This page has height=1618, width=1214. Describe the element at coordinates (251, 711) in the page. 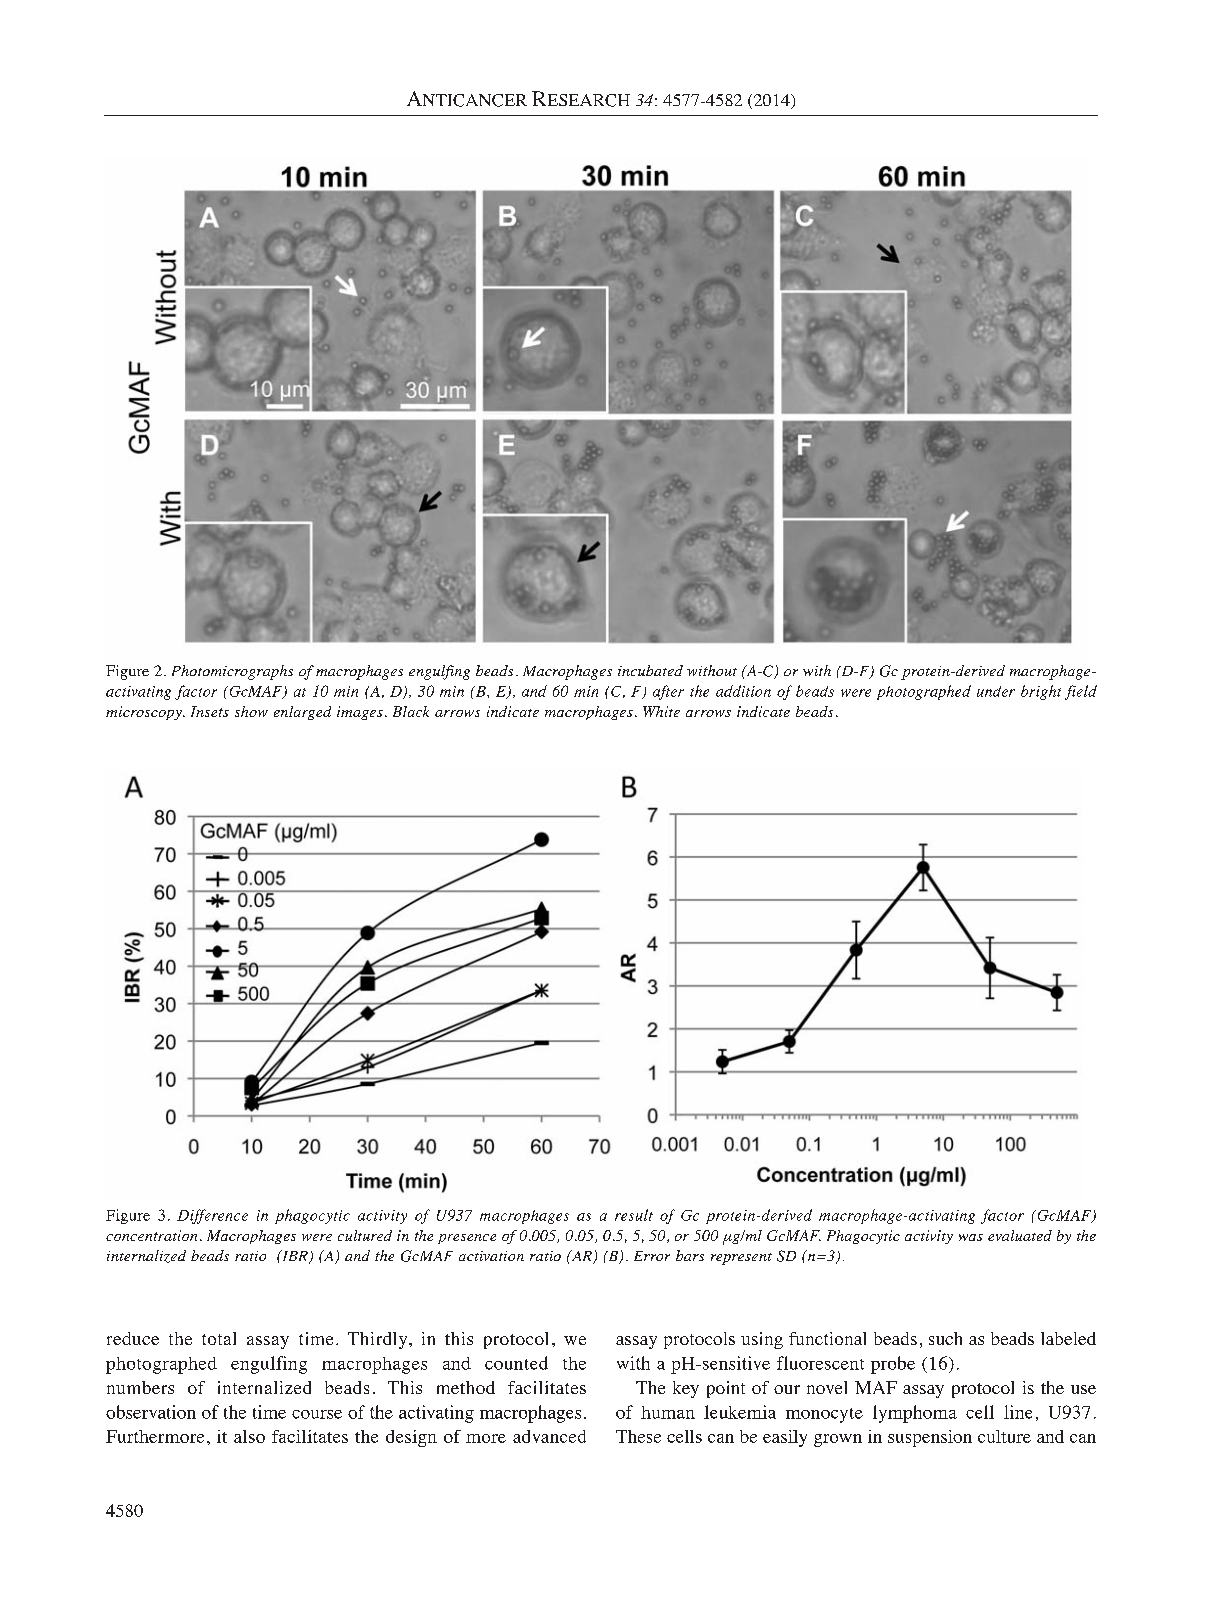

I see `show` at that location.
